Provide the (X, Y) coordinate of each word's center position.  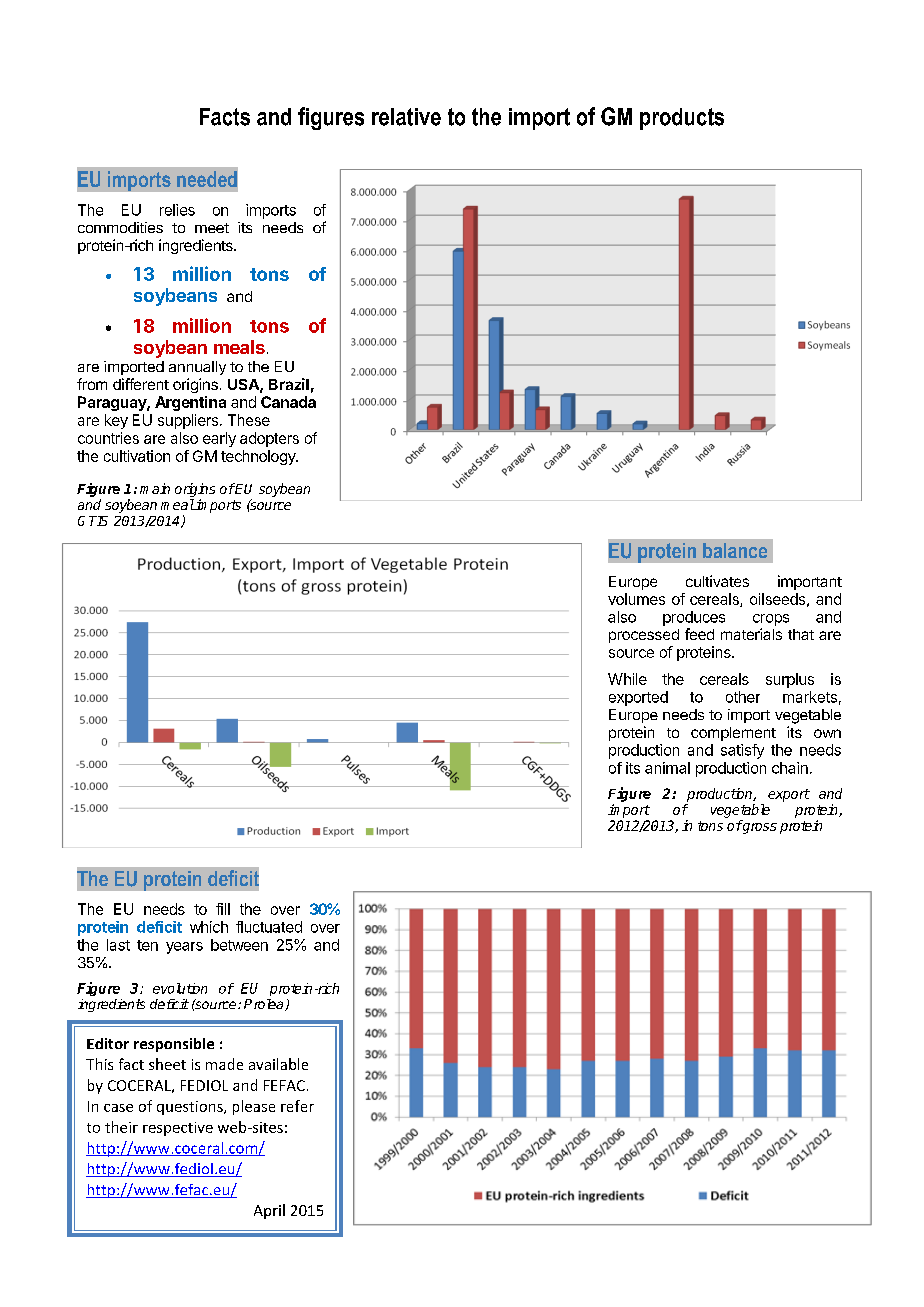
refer (297, 1106)
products (682, 119)
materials (751, 634)
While (627, 679)
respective (178, 1129)
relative (406, 117)
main (155, 488)
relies (177, 210)
